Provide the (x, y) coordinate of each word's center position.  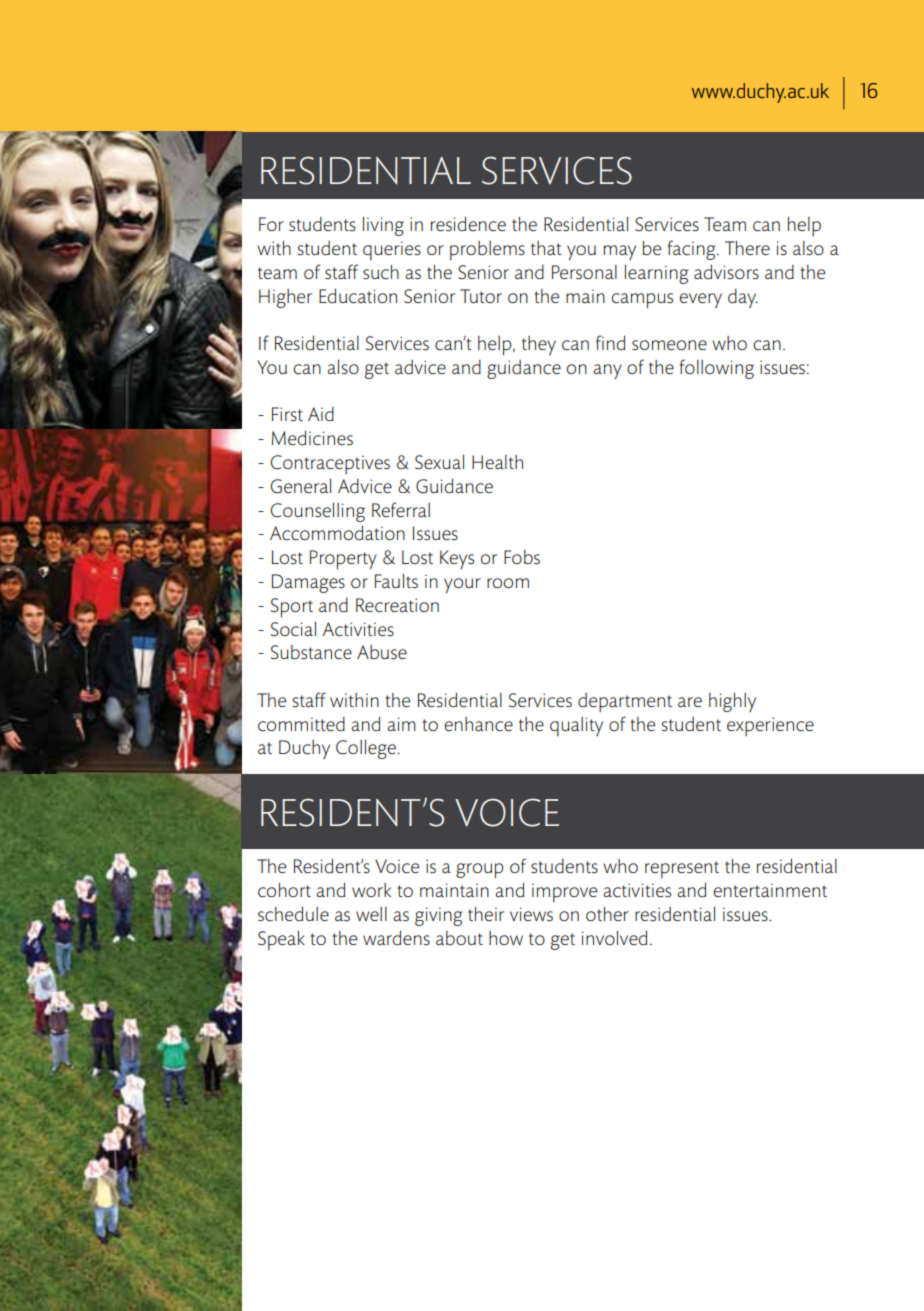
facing (693, 250)
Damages (308, 583)
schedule (293, 914)
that (546, 248)
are (690, 702)
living (383, 226)
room (508, 583)
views (531, 914)
